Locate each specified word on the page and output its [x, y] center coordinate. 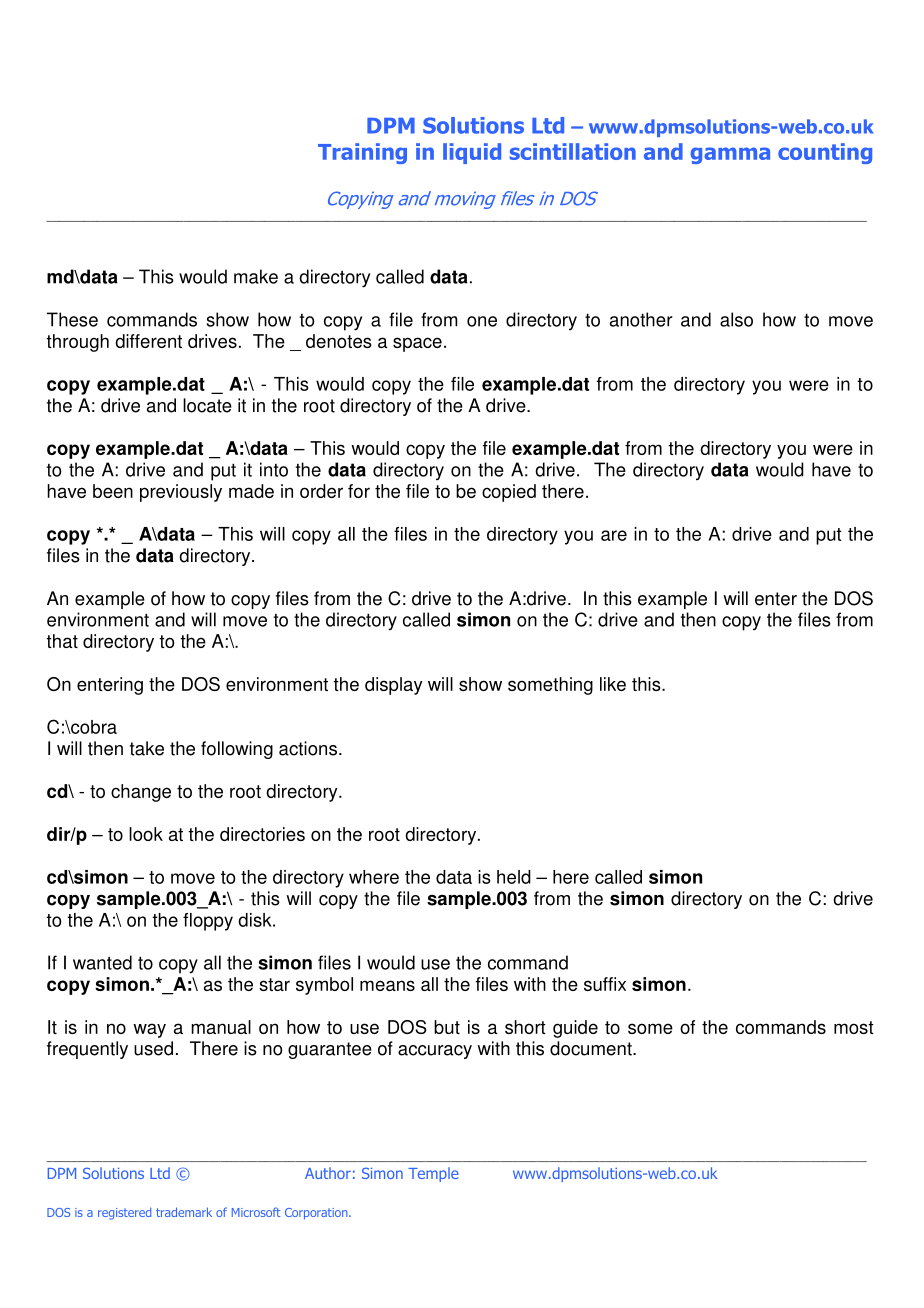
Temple [433, 1174]
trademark [184, 1212]
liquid [472, 153]
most [854, 1027]
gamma [730, 155]
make [256, 276]
